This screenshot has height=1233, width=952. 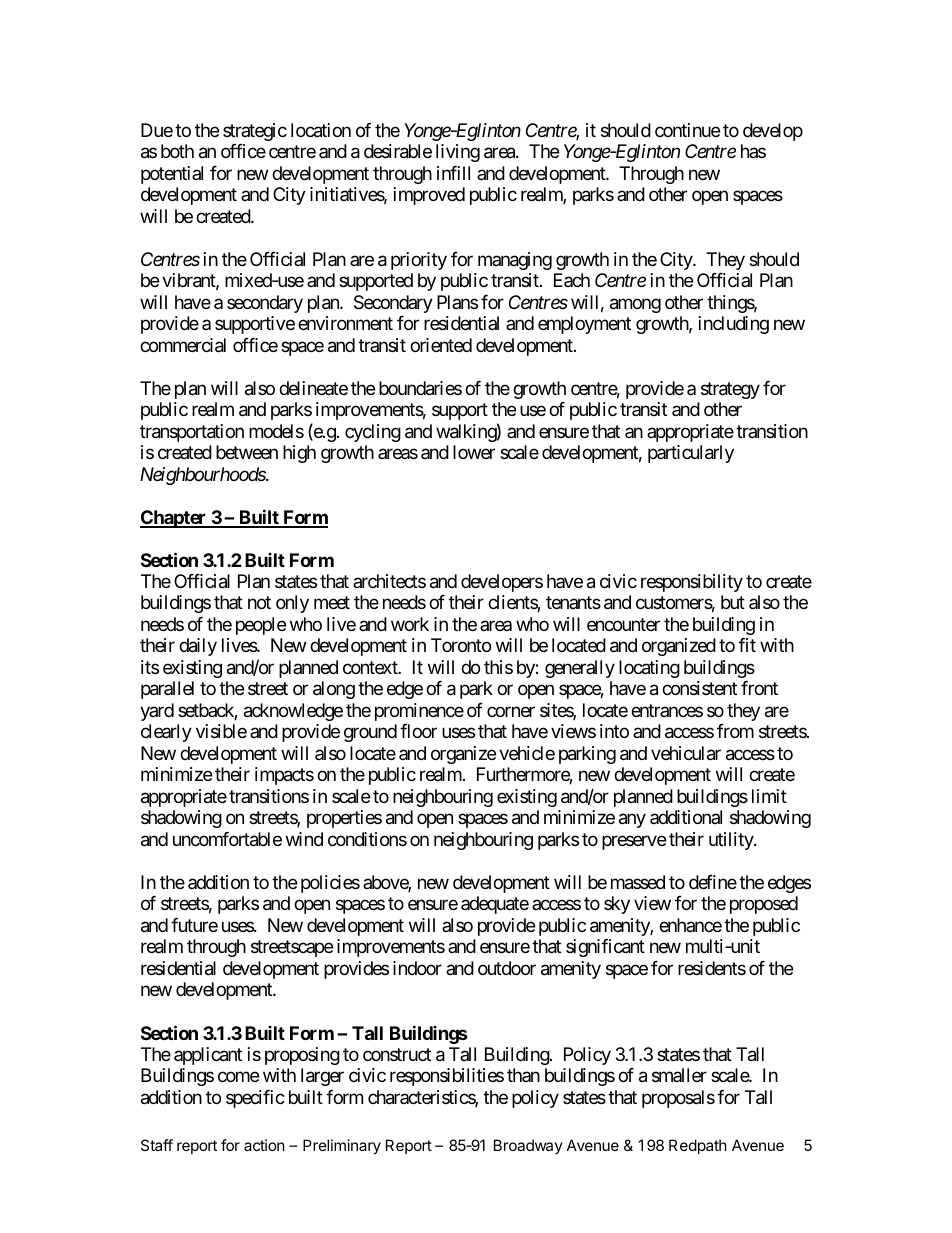 I want to click on Broadway, so click(x=528, y=1146).
